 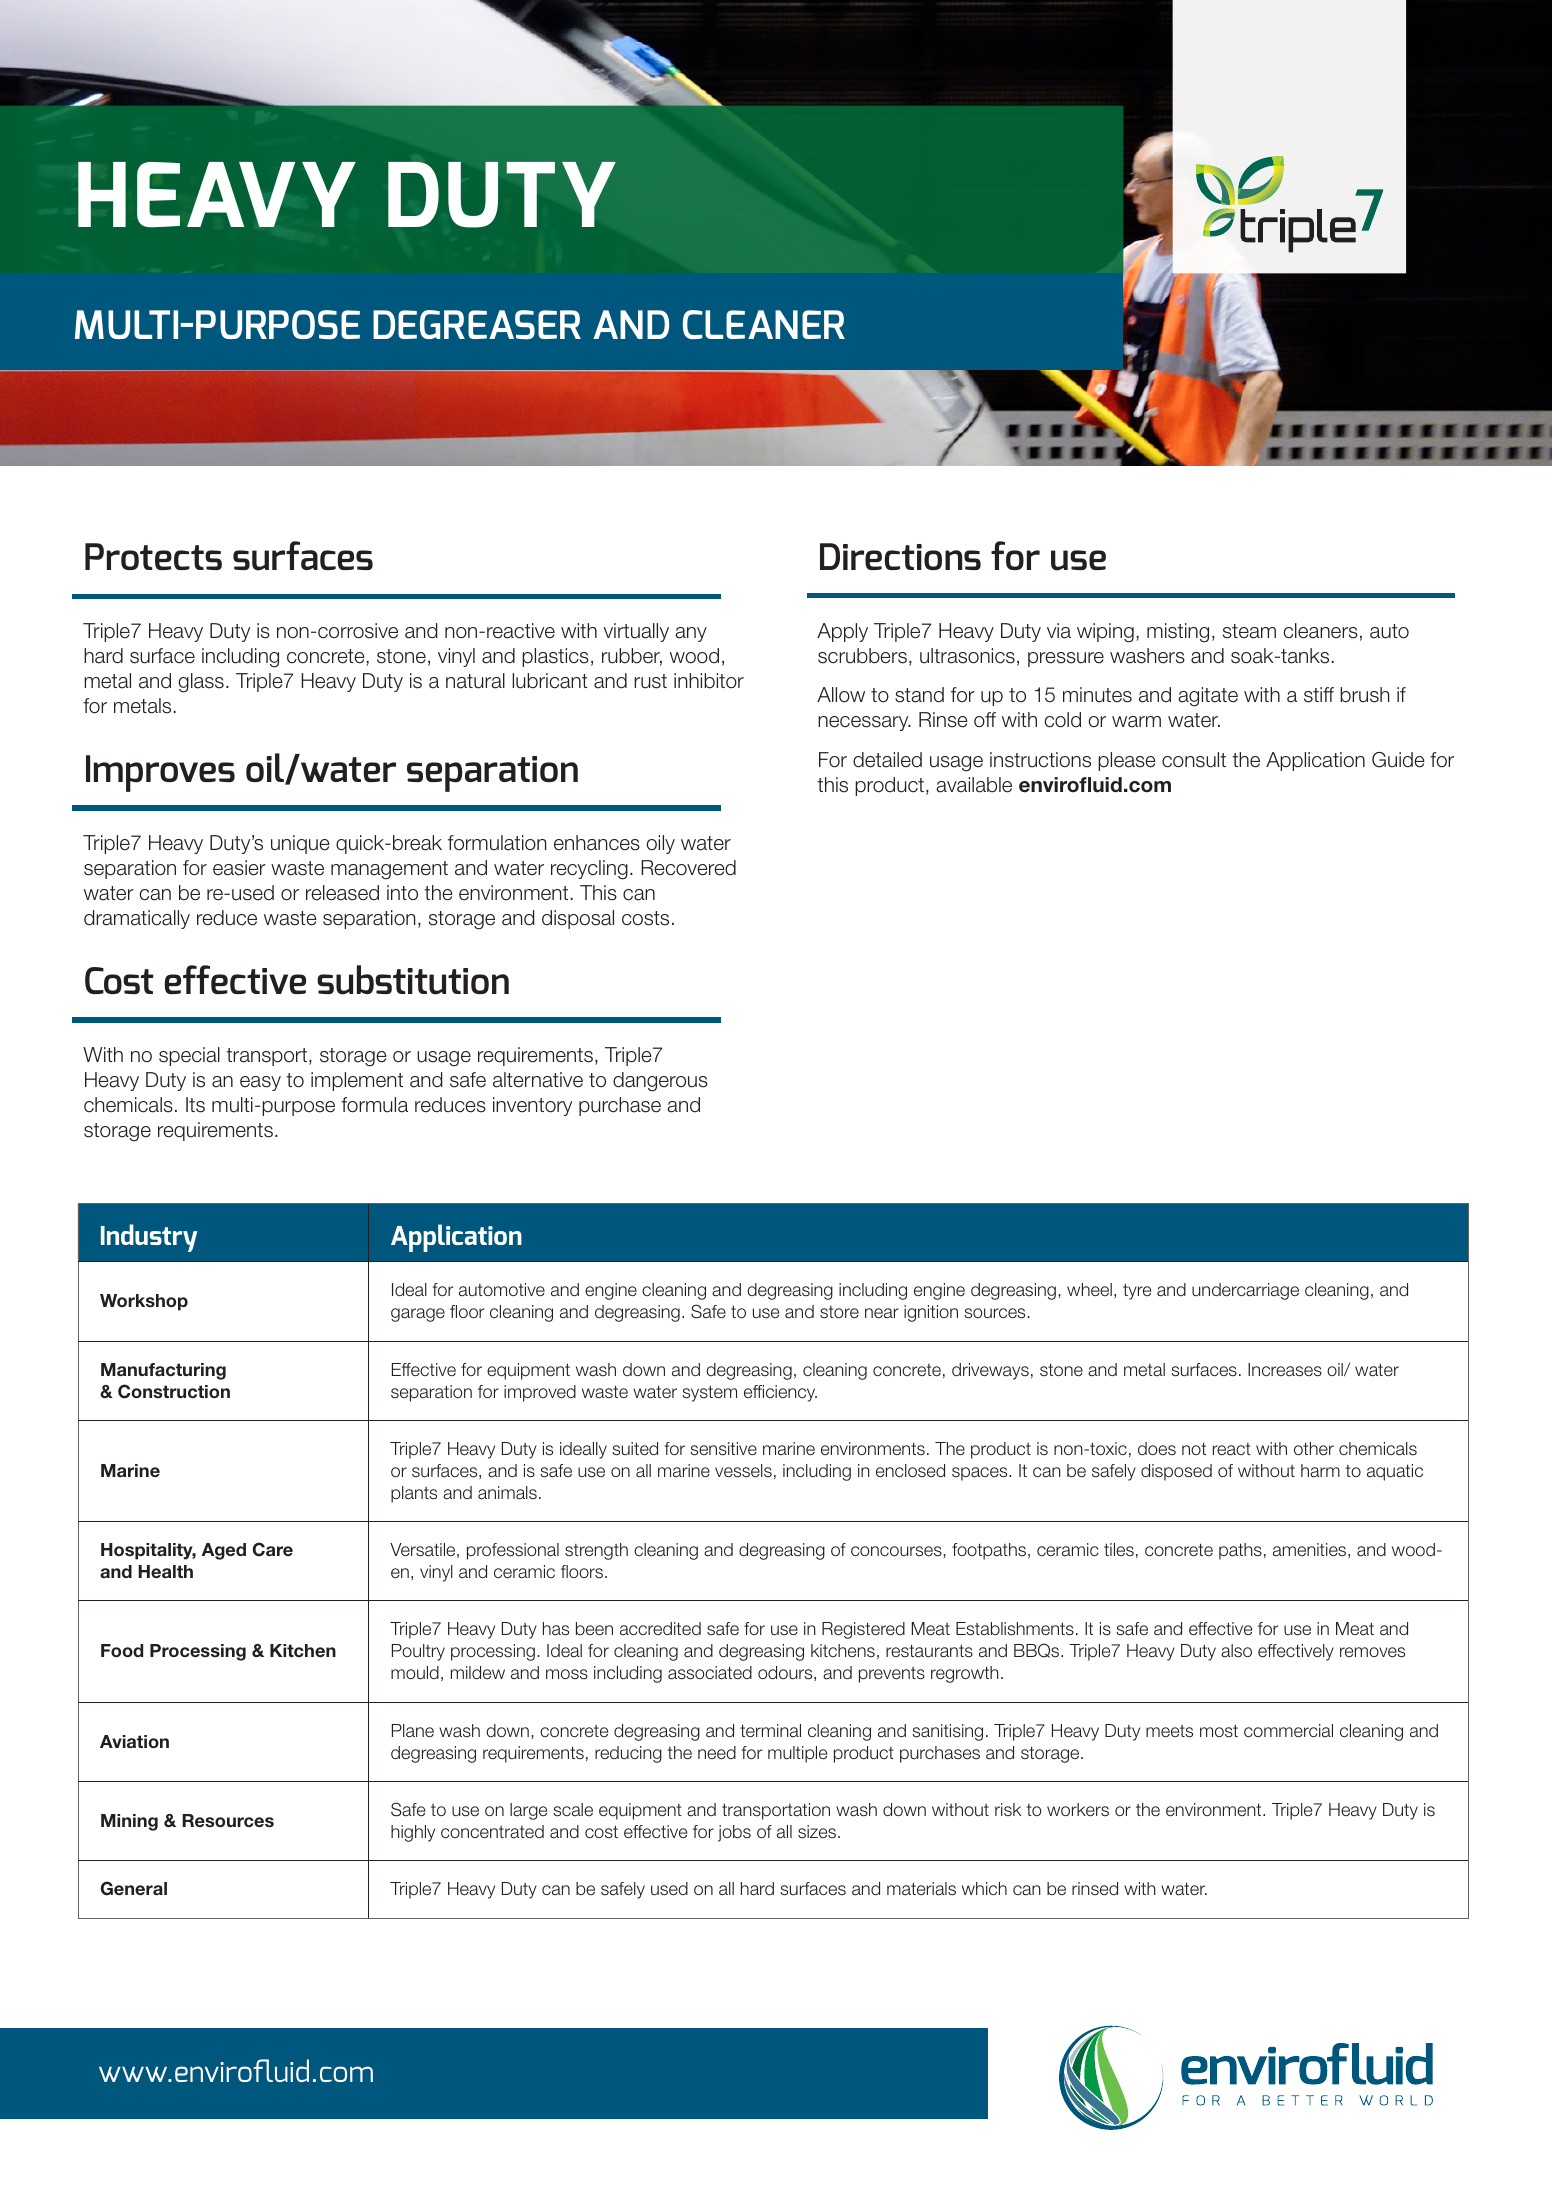 What do you see at coordinates (900, 556) in the screenshot?
I see `Directions` at bounding box center [900, 556].
